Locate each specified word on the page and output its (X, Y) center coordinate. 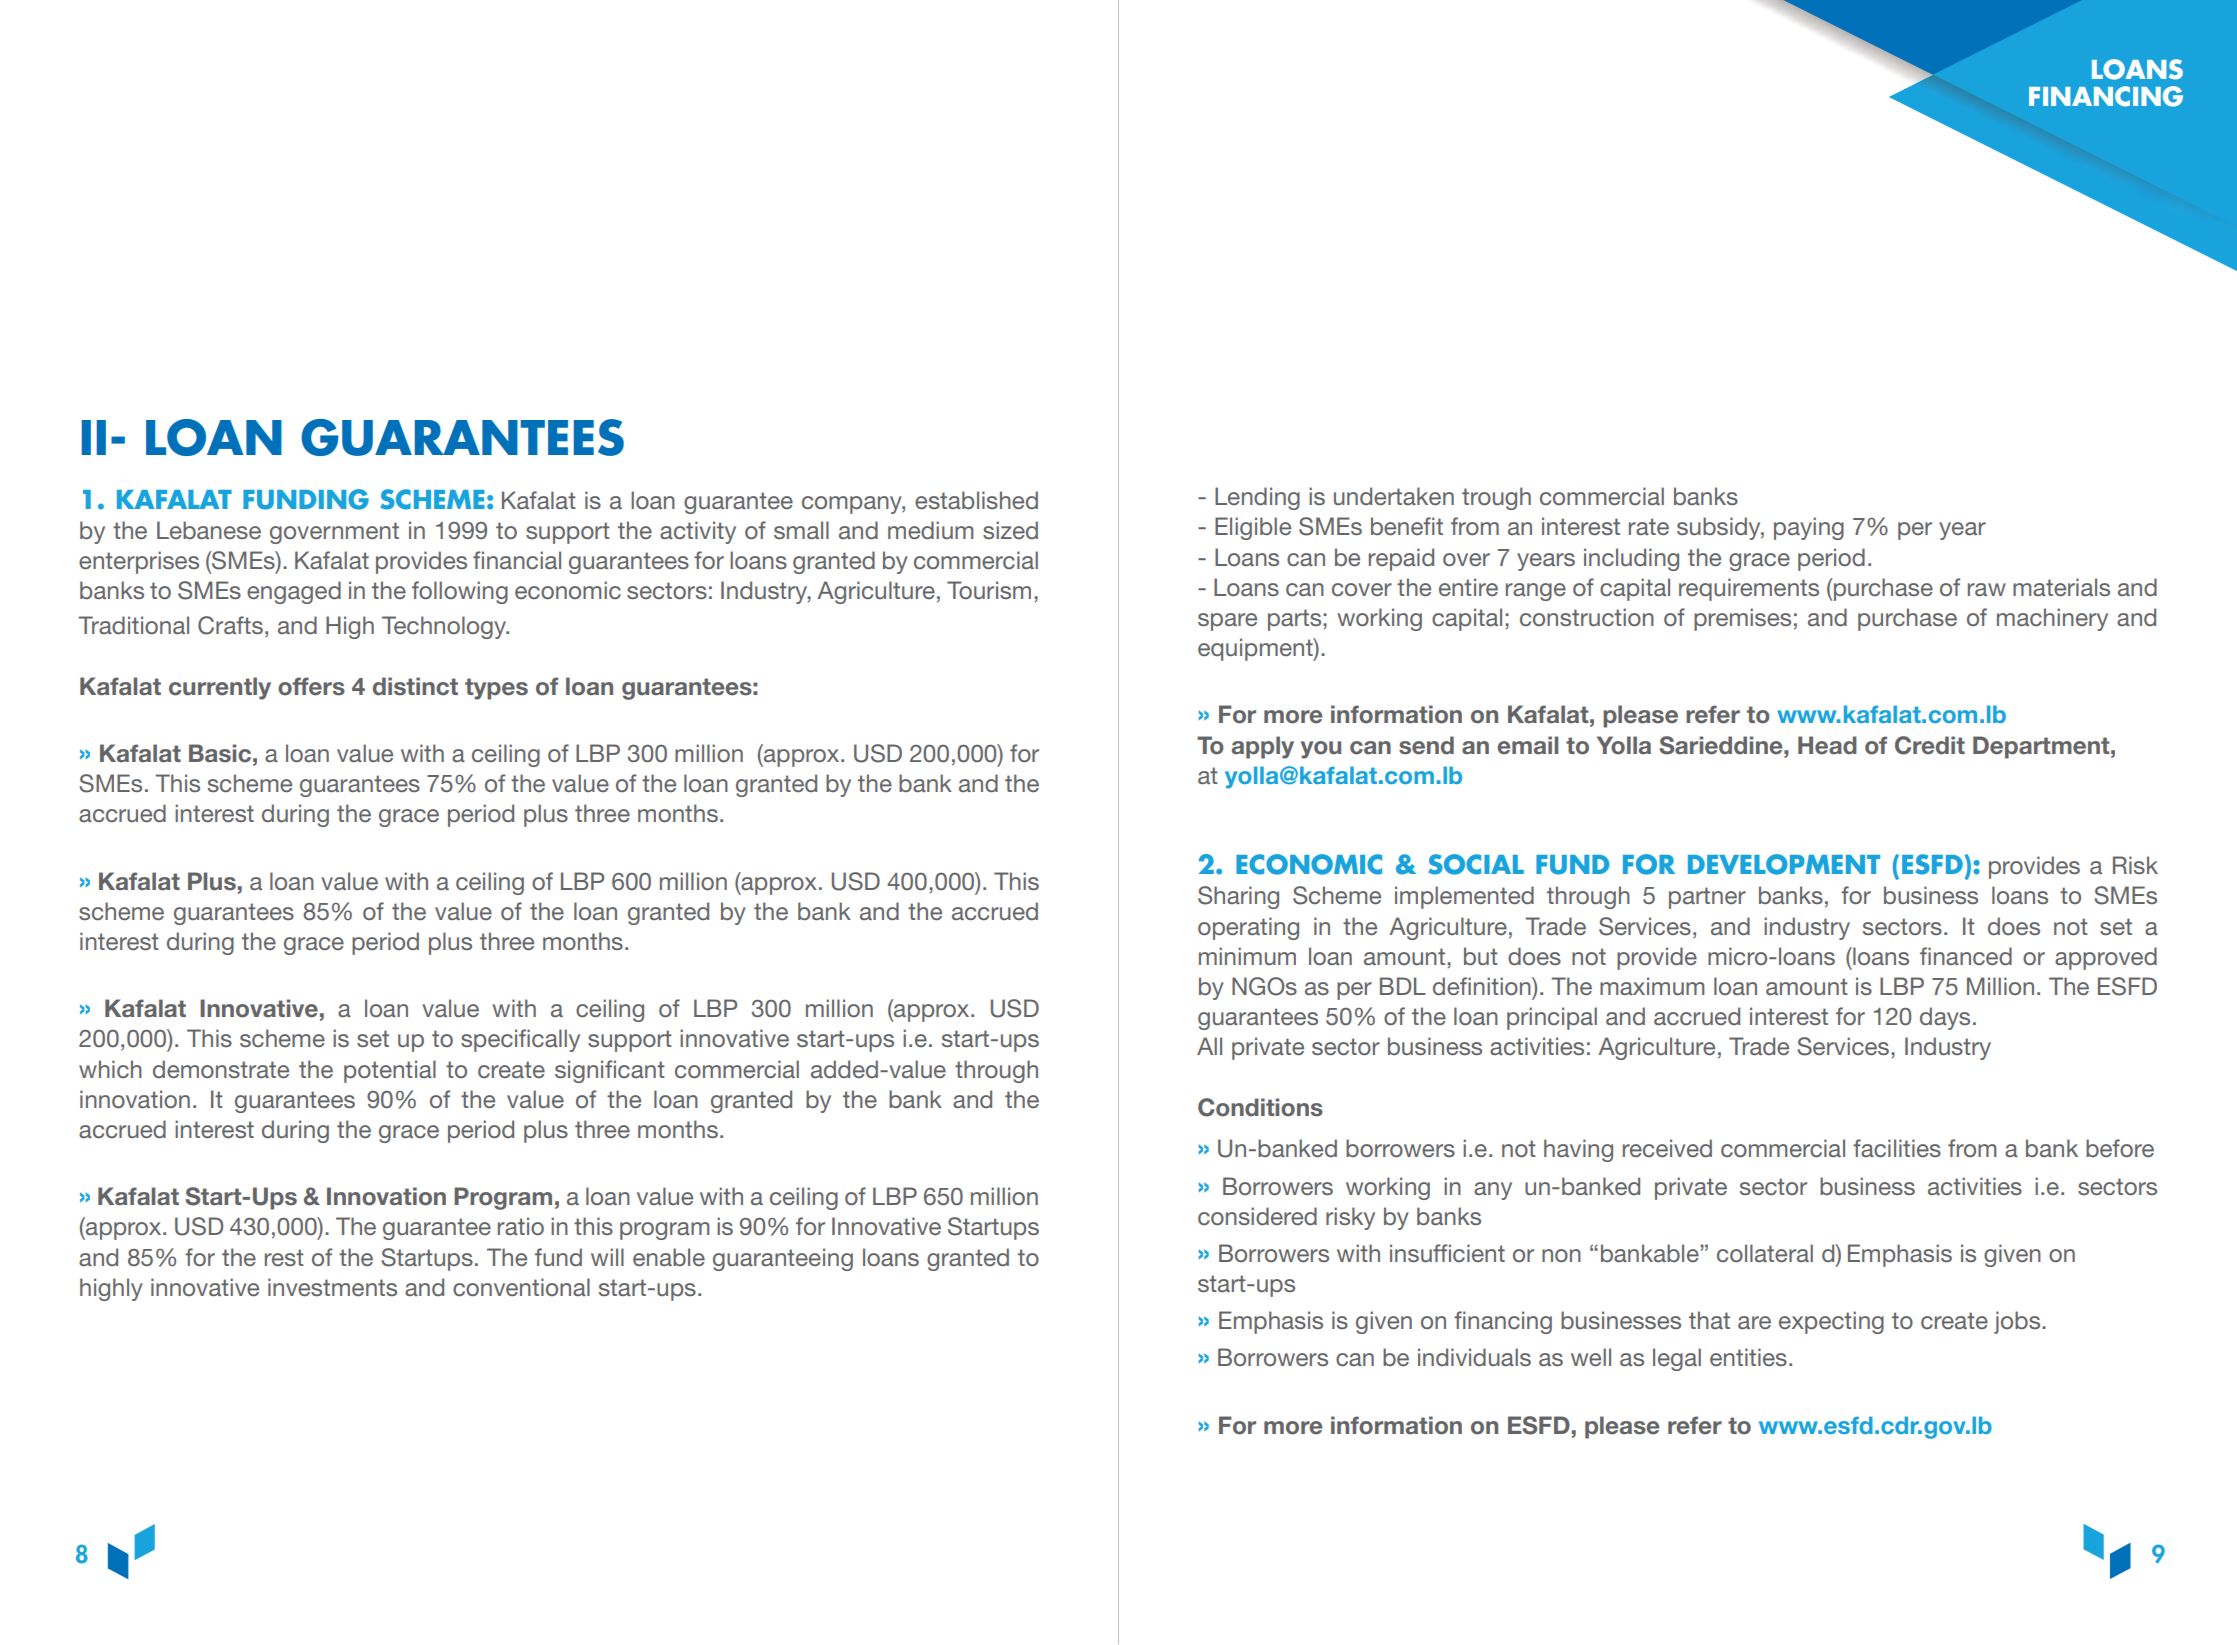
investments (332, 1287)
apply (1263, 747)
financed (1966, 956)
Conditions (1260, 1107)
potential (390, 1071)
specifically (520, 1040)
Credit (1930, 745)
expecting (1831, 1322)
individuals (1474, 1357)
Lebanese (209, 530)
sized (1010, 530)
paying (1809, 528)
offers (311, 686)
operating (1248, 928)
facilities (1897, 1148)
